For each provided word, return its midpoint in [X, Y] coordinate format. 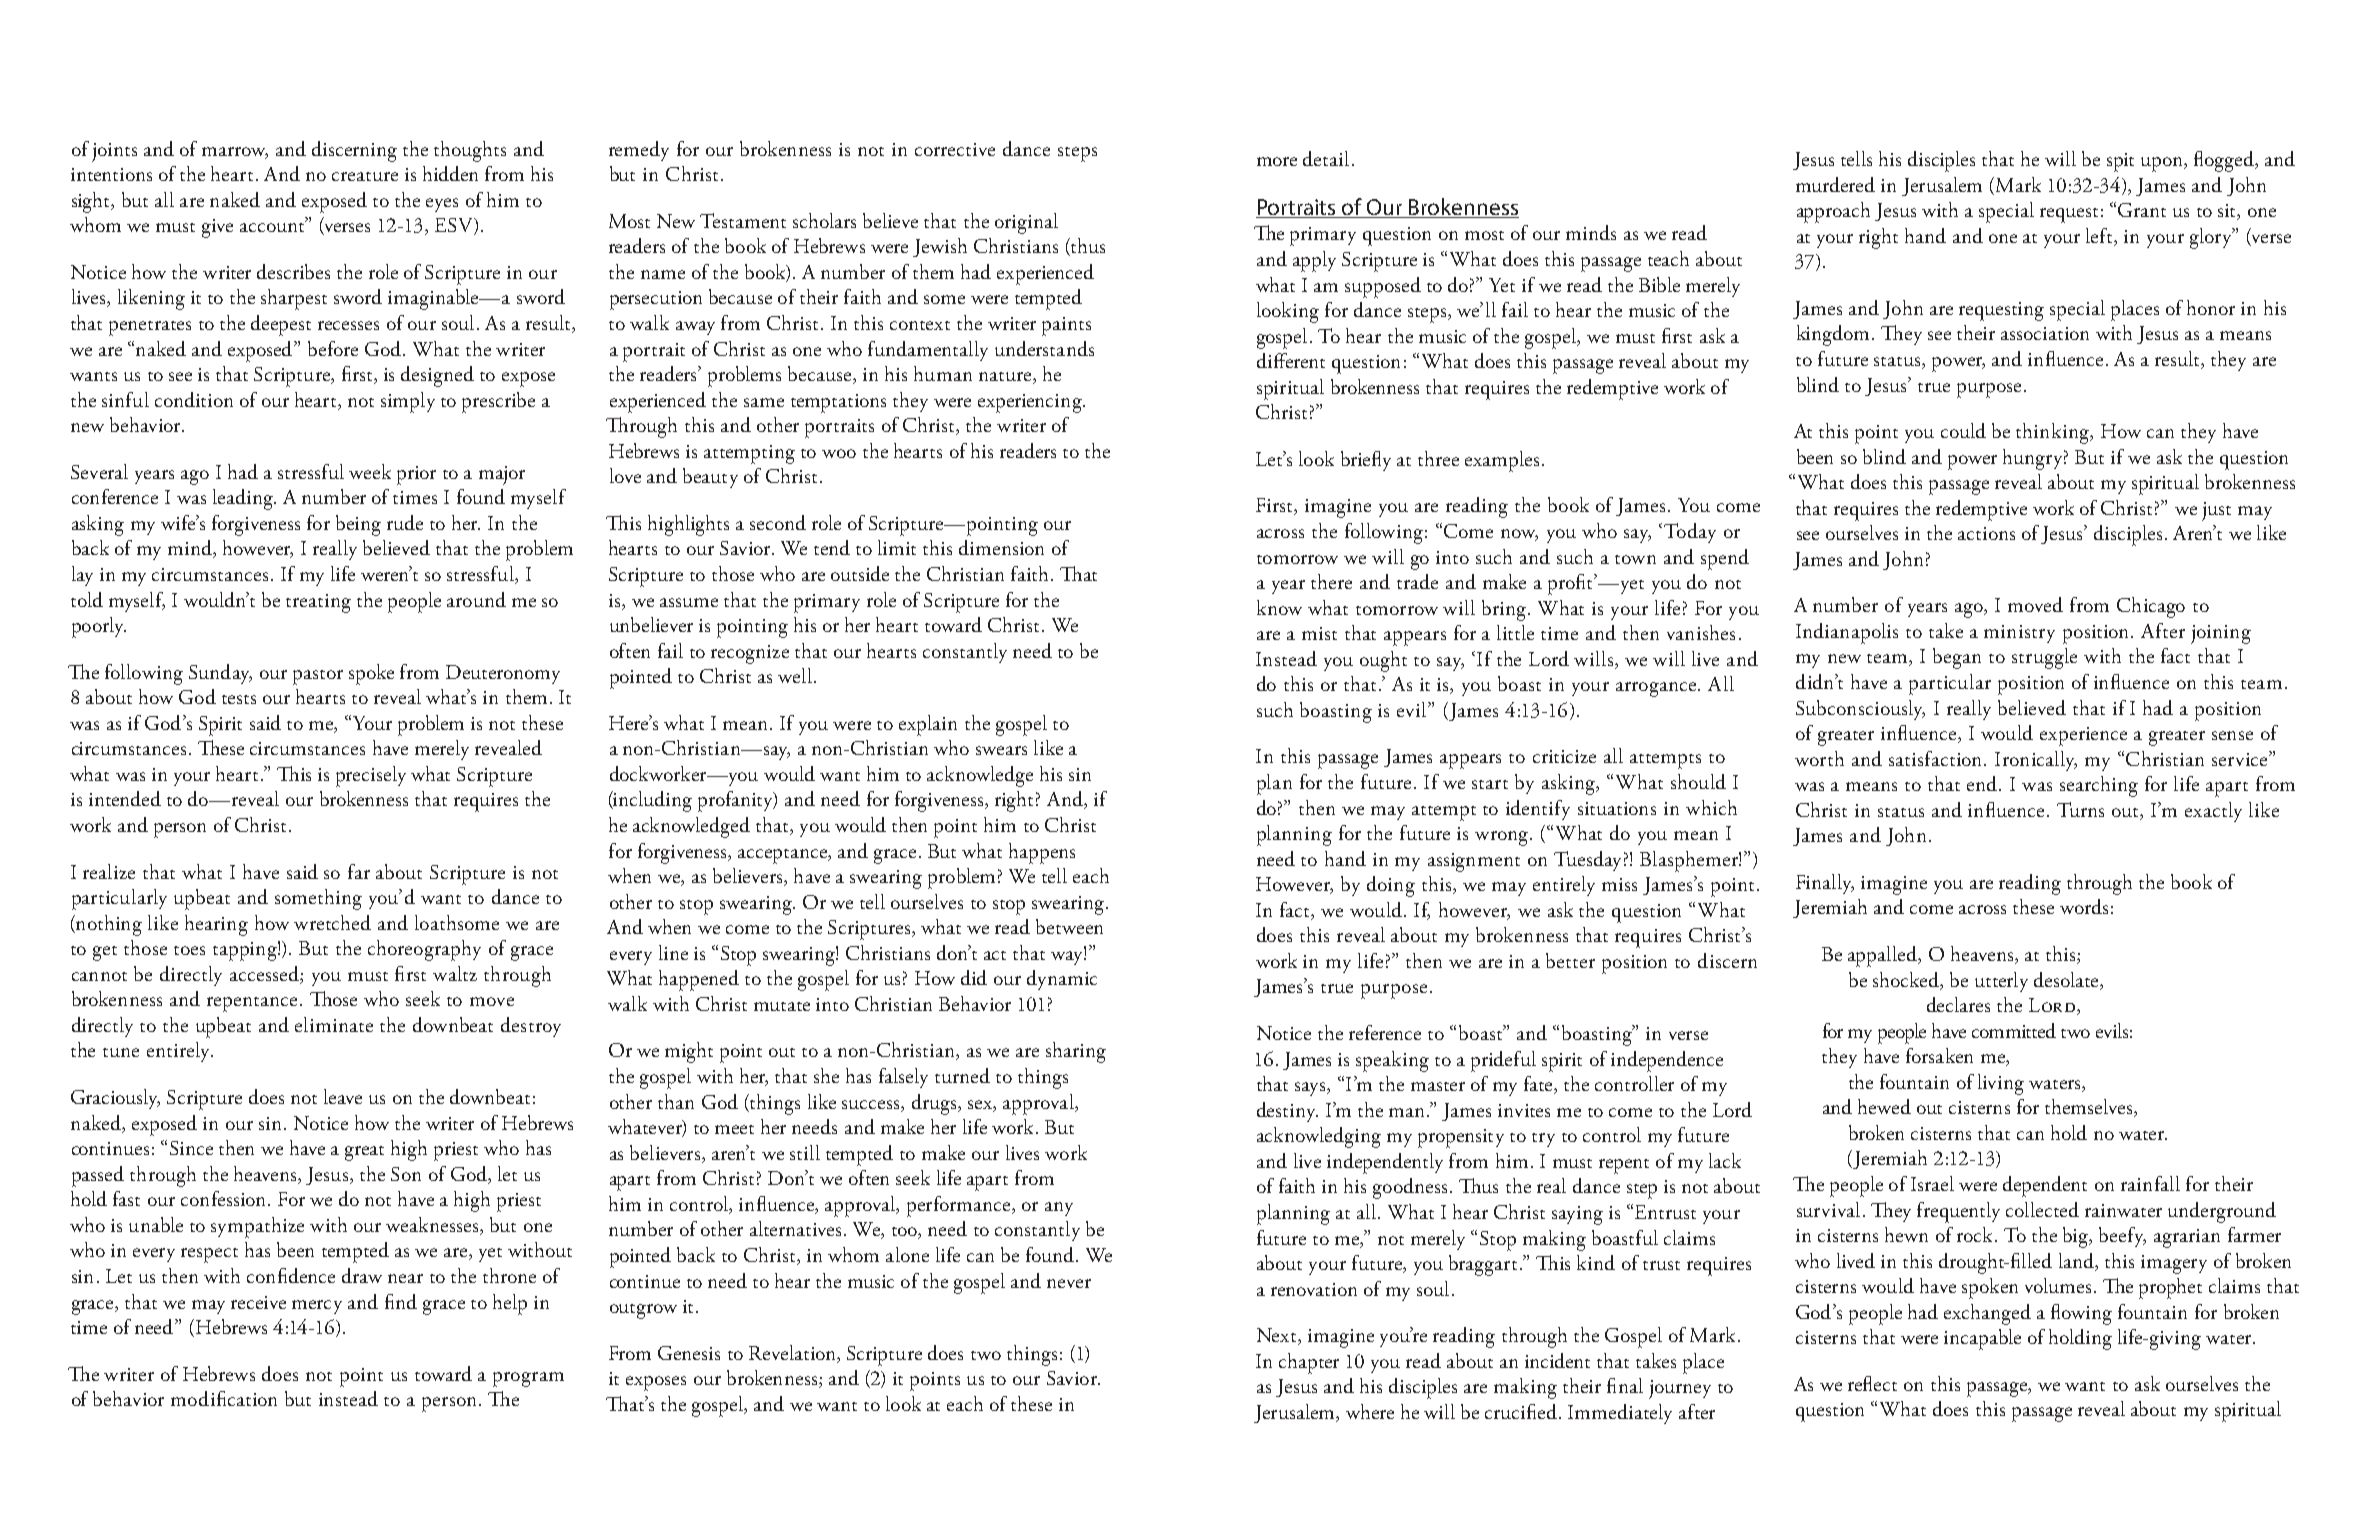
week [370, 471]
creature [365, 176]
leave [343, 1096]
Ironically [2036, 761]
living [2001, 1084]
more [1277, 161]
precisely [371, 776]
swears [1001, 750]
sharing [1076, 1052]
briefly [1366, 461]
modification [224, 1398]
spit [2120, 162]
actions [1986, 533]
